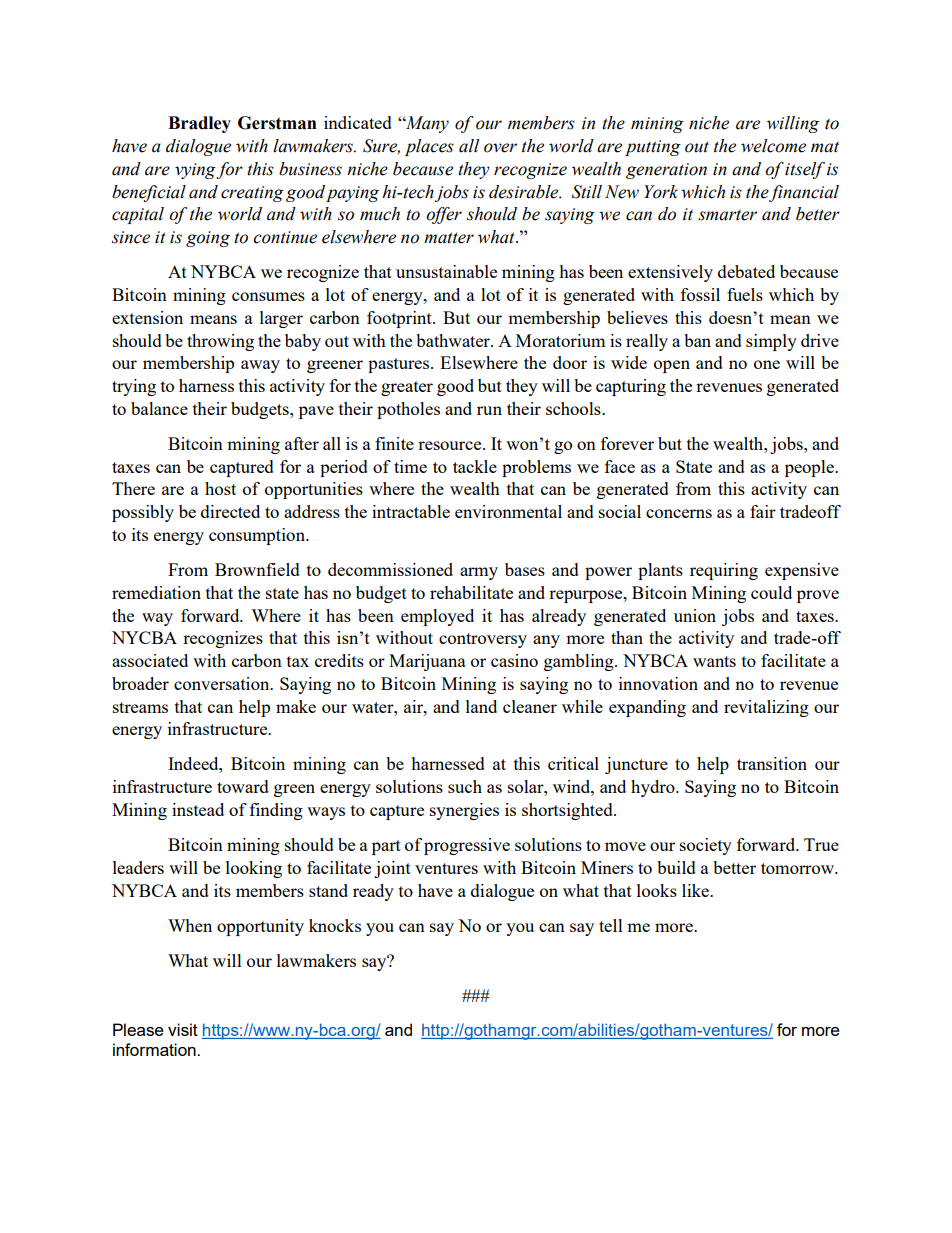  I want to click on visit, so click(183, 1029).
